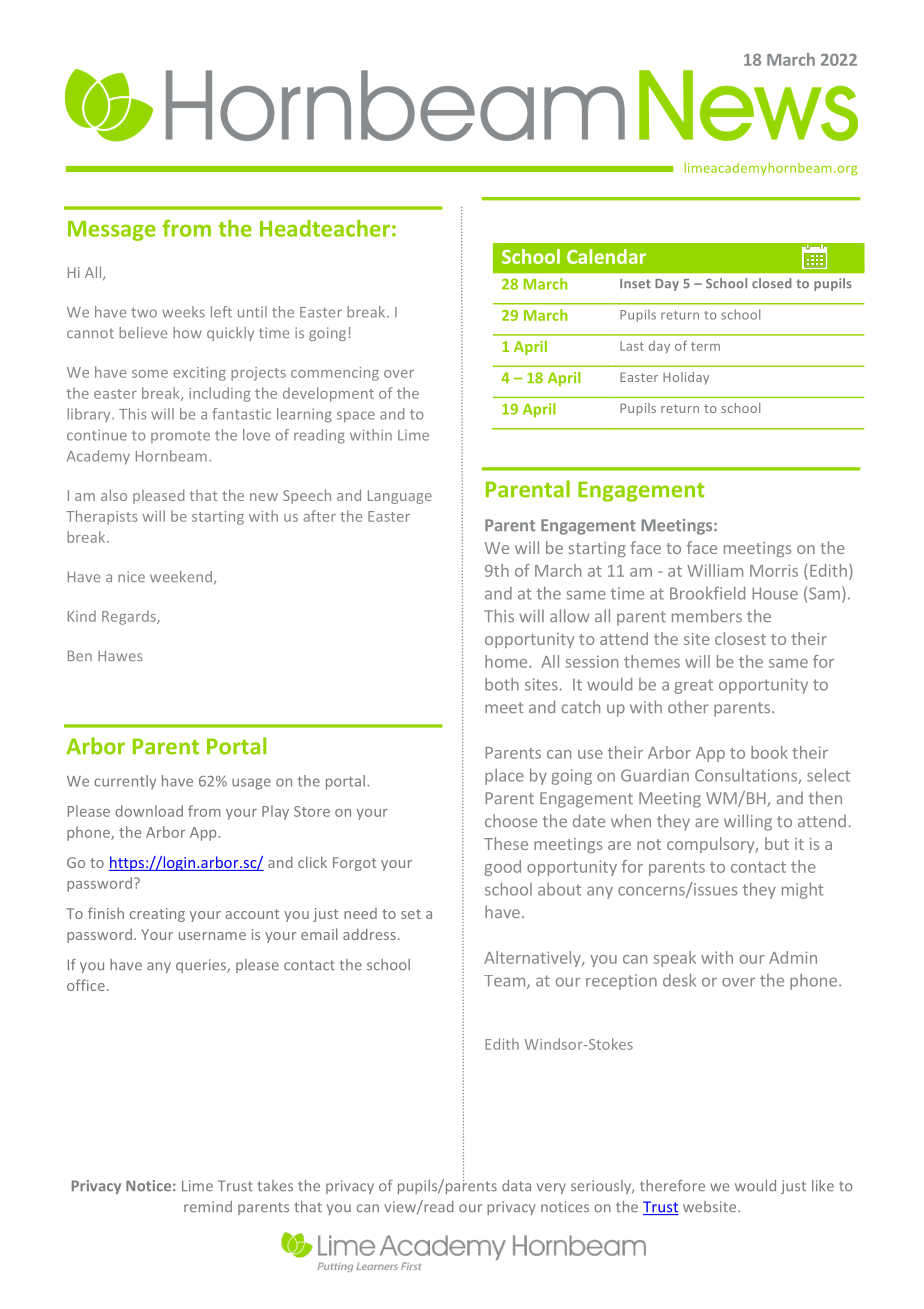 This image has height=1309, width=924. Describe the element at coordinates (672, 1186) in the image. I see `therefore` at that location.
